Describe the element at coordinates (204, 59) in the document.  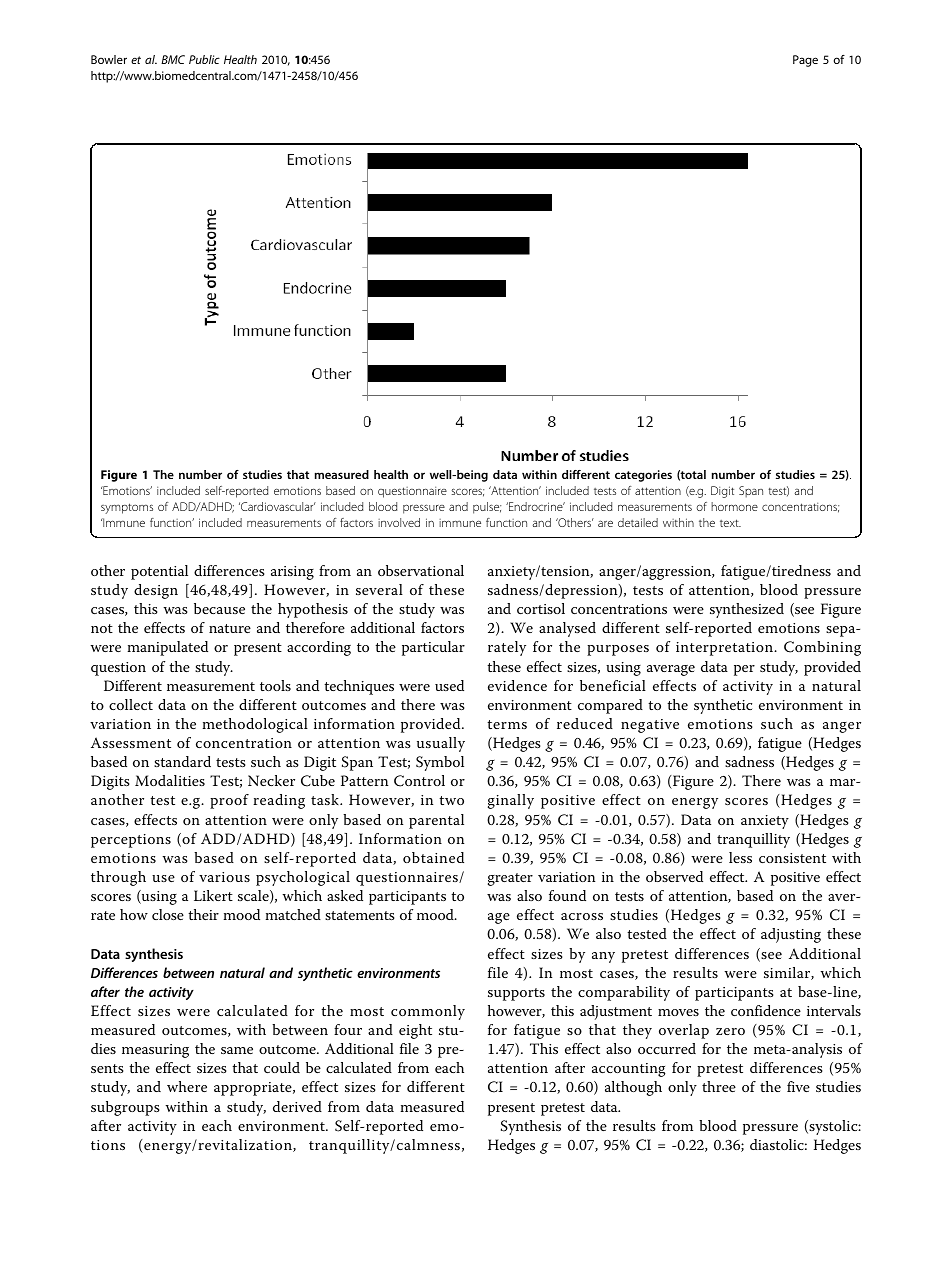
I see `Public` at that location.
